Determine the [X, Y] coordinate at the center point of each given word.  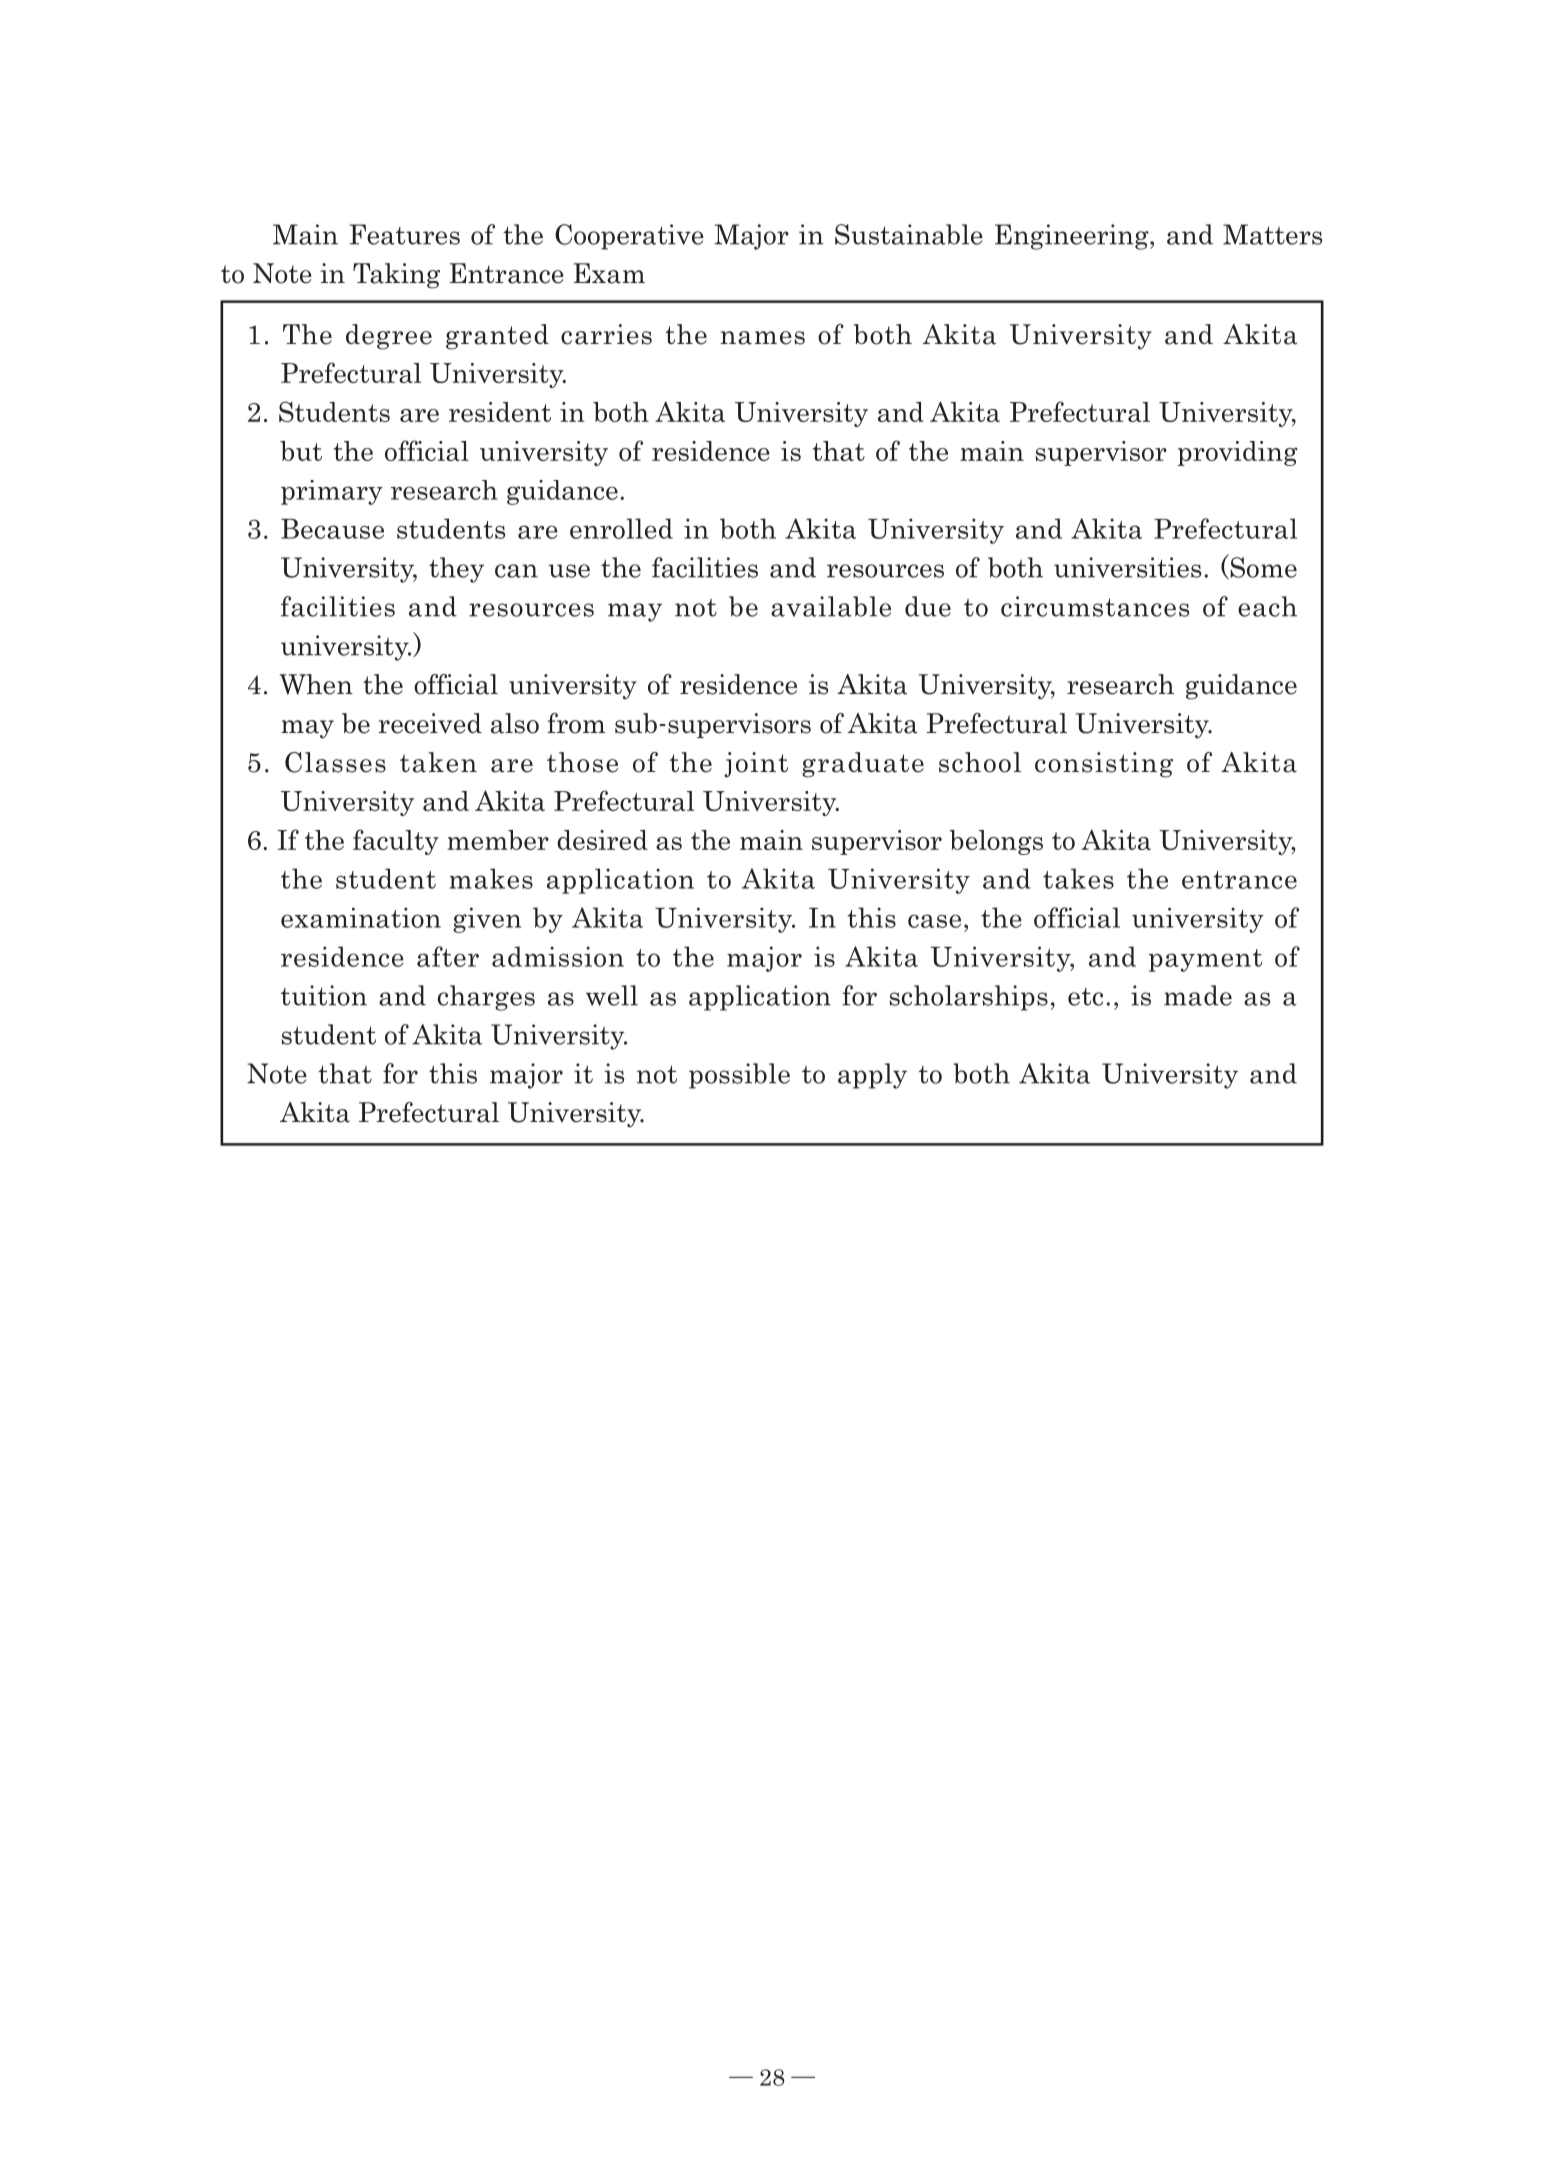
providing [1238, 453]
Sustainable [909, 234]
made [1198, 995]
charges [486, 998]
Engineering [1073, 237]
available [831, 606]
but [301, 451]
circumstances [1095, 606]
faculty [396, 842]
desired [602, 840]
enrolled [621, 528]
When [316, 684]
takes [1078, 878]
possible [739, 1076]
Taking [396, 276]
